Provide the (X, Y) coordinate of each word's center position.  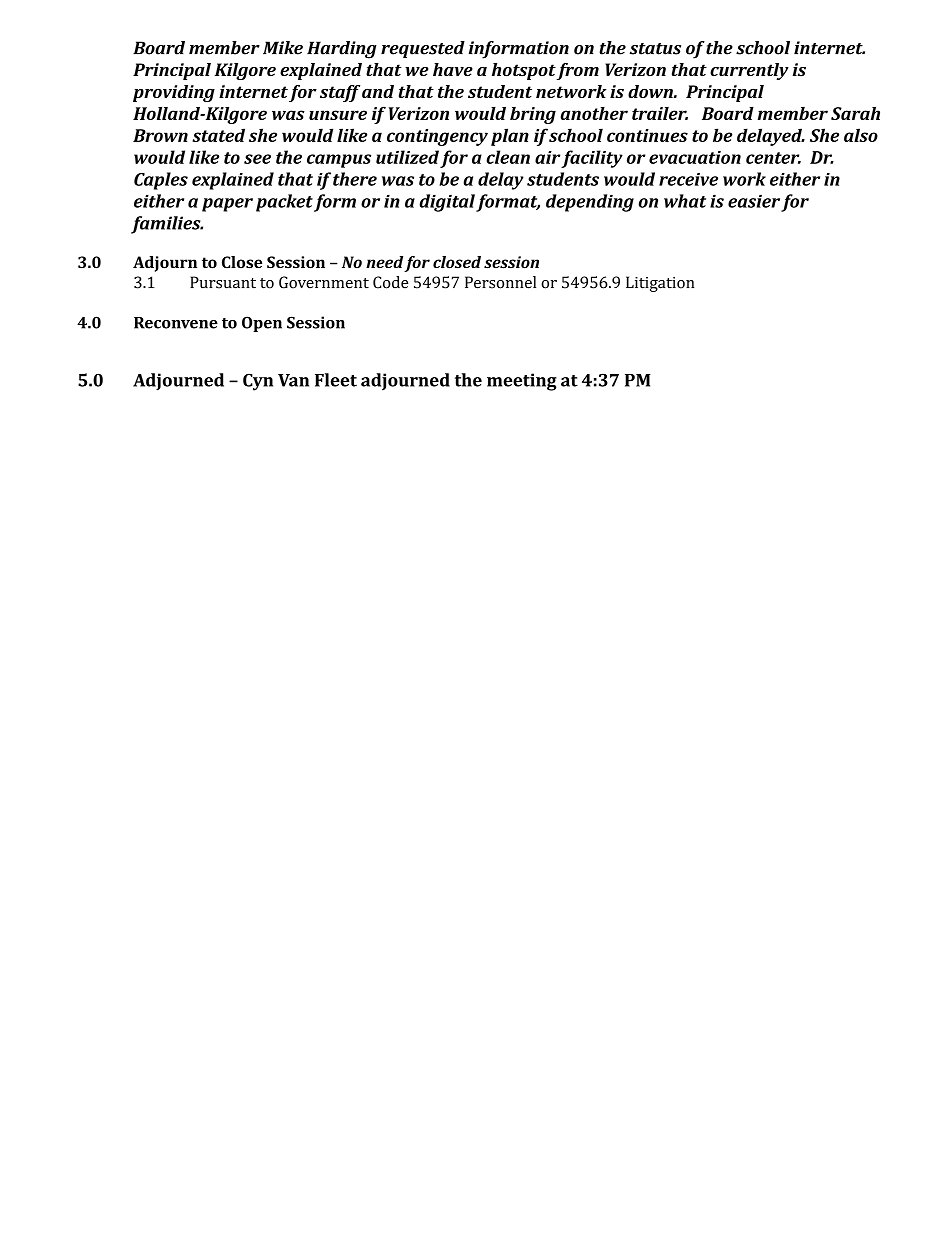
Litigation (660, 284)
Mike (283, 48)
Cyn (258, 382)
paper (227, 205)
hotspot (524, 71)
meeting (522, 382)
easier (754, 201)
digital (447, 203)
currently (749, 71)
